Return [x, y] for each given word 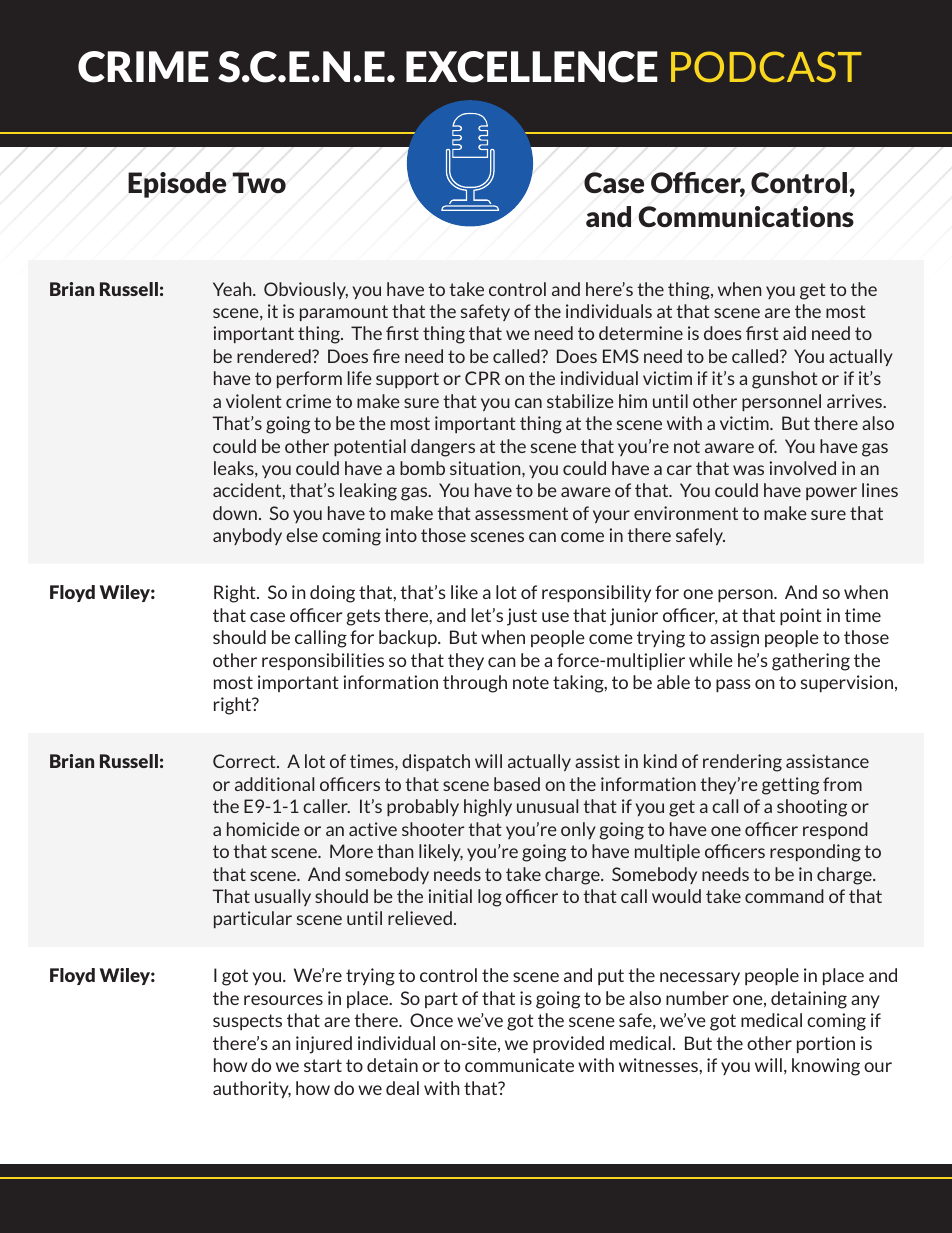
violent [254, 401]
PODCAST [766, 66]
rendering [742, 763]
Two [259, 183]
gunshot [785, 380]
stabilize [580, 401]
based [517, 784]
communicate [519, 1065]
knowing [826, 1067]
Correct [245, 761]
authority [252, 1089]
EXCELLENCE [532, 67]
